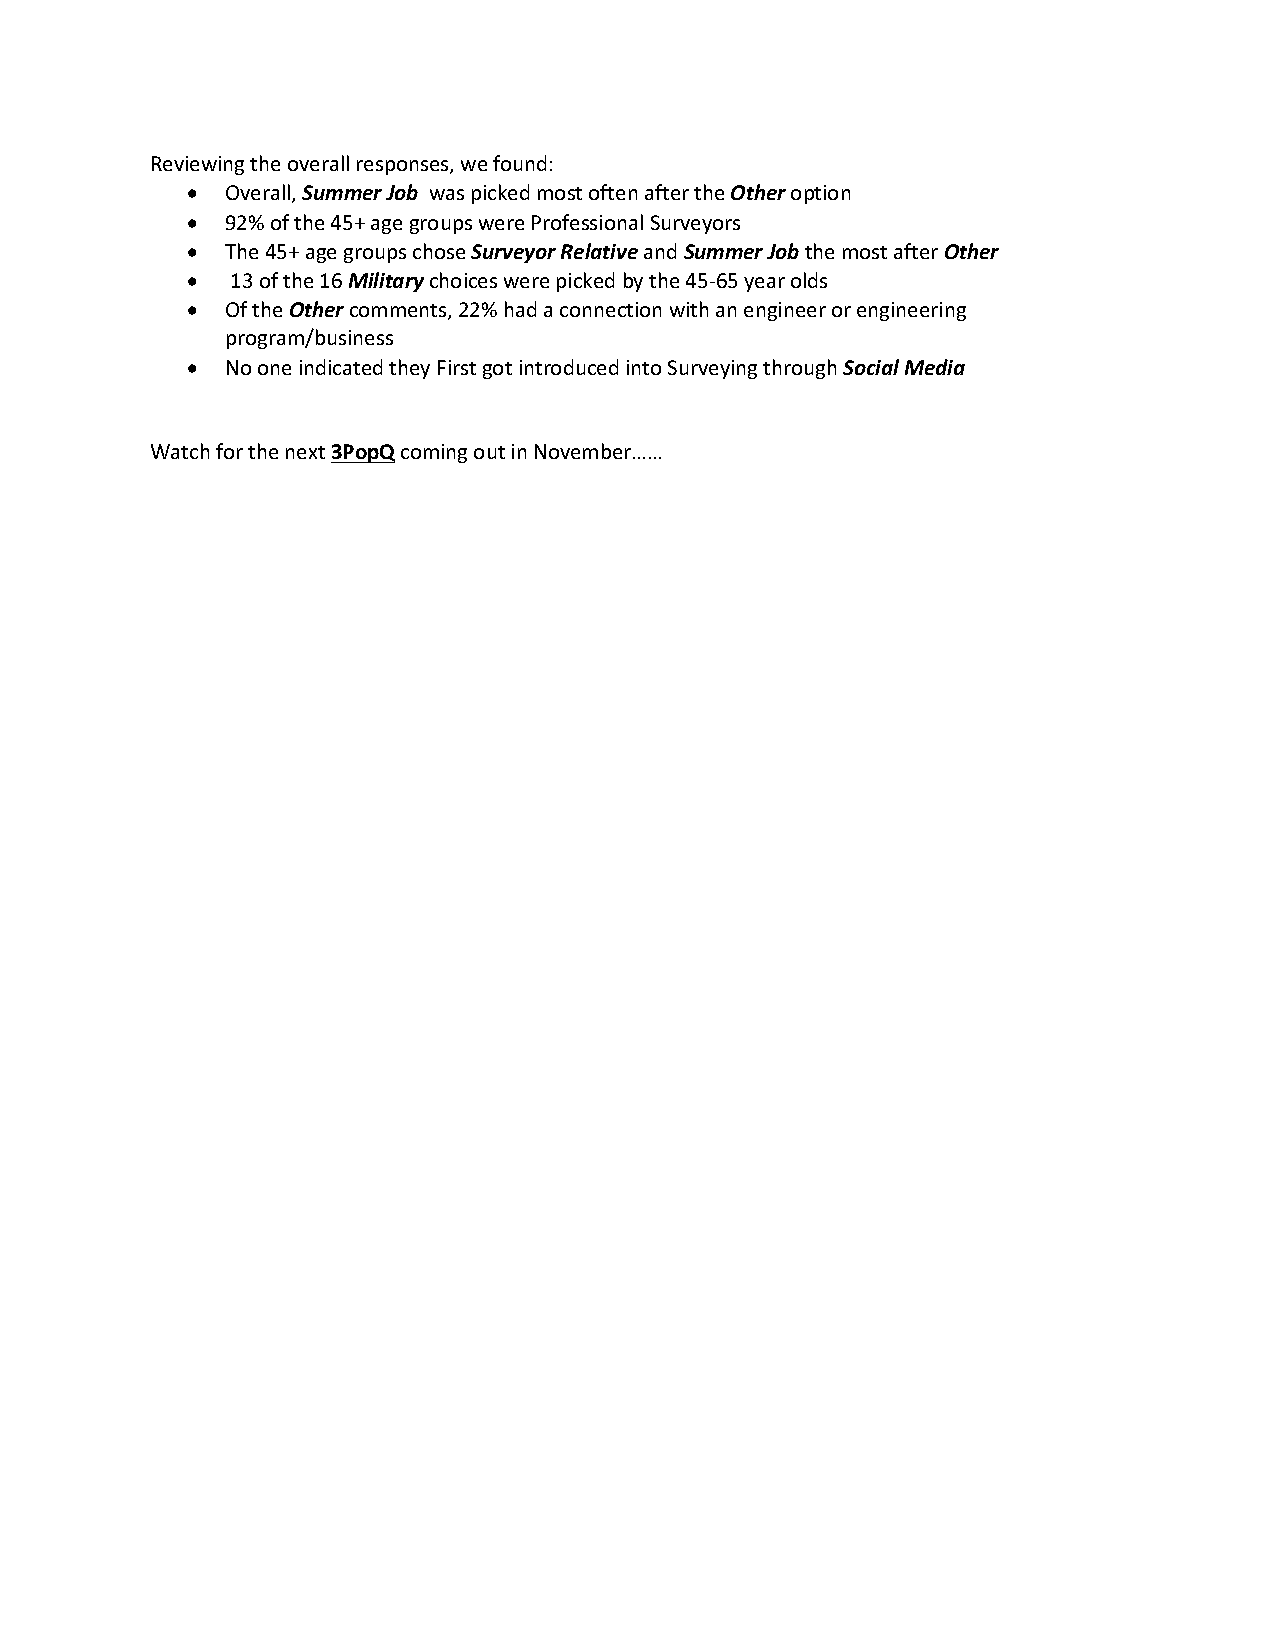 The image size is (1276, 1652). What do you see at coordinates (519, 163) in the image?
I see `found` at bounding box center [519, 163].
